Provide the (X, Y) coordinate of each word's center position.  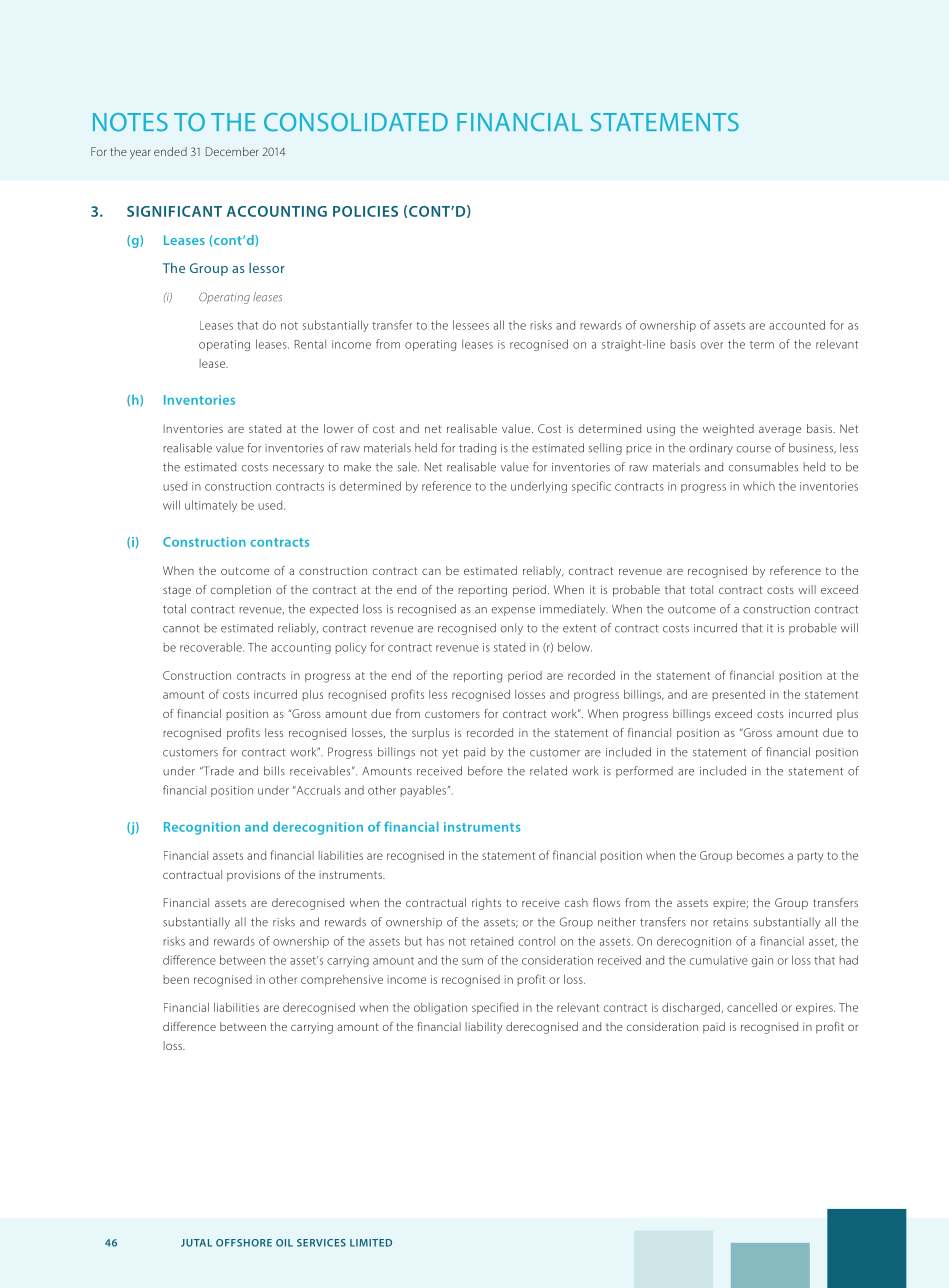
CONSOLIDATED (356, 122)
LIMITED (371, 1243)
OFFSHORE (244, 1243)
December (232, 151)
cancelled (752, 1007)
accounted (797, 325)
